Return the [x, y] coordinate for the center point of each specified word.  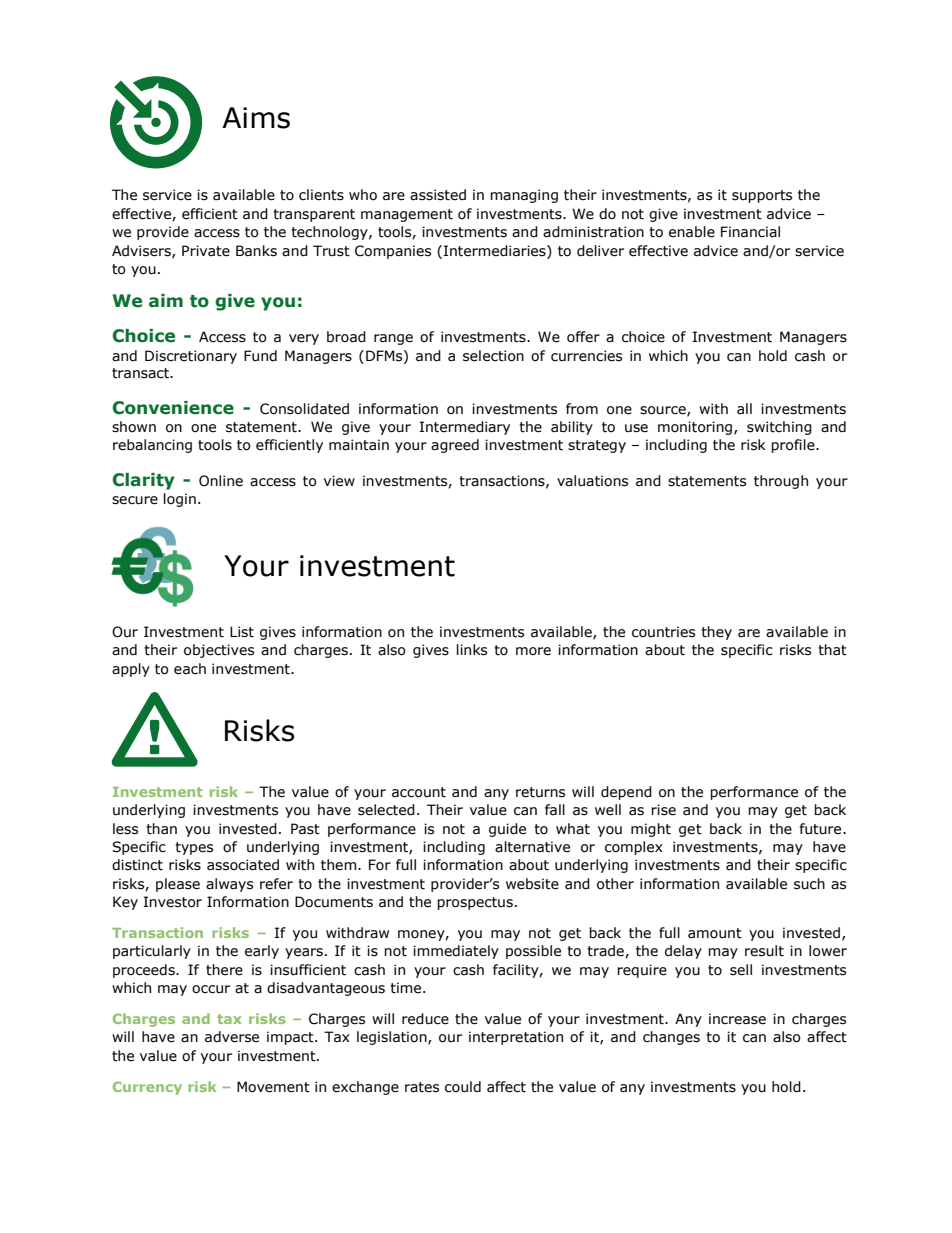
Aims [256, 118]
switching [779, 428]
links [472, 650]
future [821, 829]
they [716, 633]
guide [507, 830]
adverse [232, 1037]
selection [493, 356]
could [463, 1087]
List [242, 632]
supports [762, 196]
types [194, 848]
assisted [438, 195]
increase [737, 1019]
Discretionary [191, 357]
